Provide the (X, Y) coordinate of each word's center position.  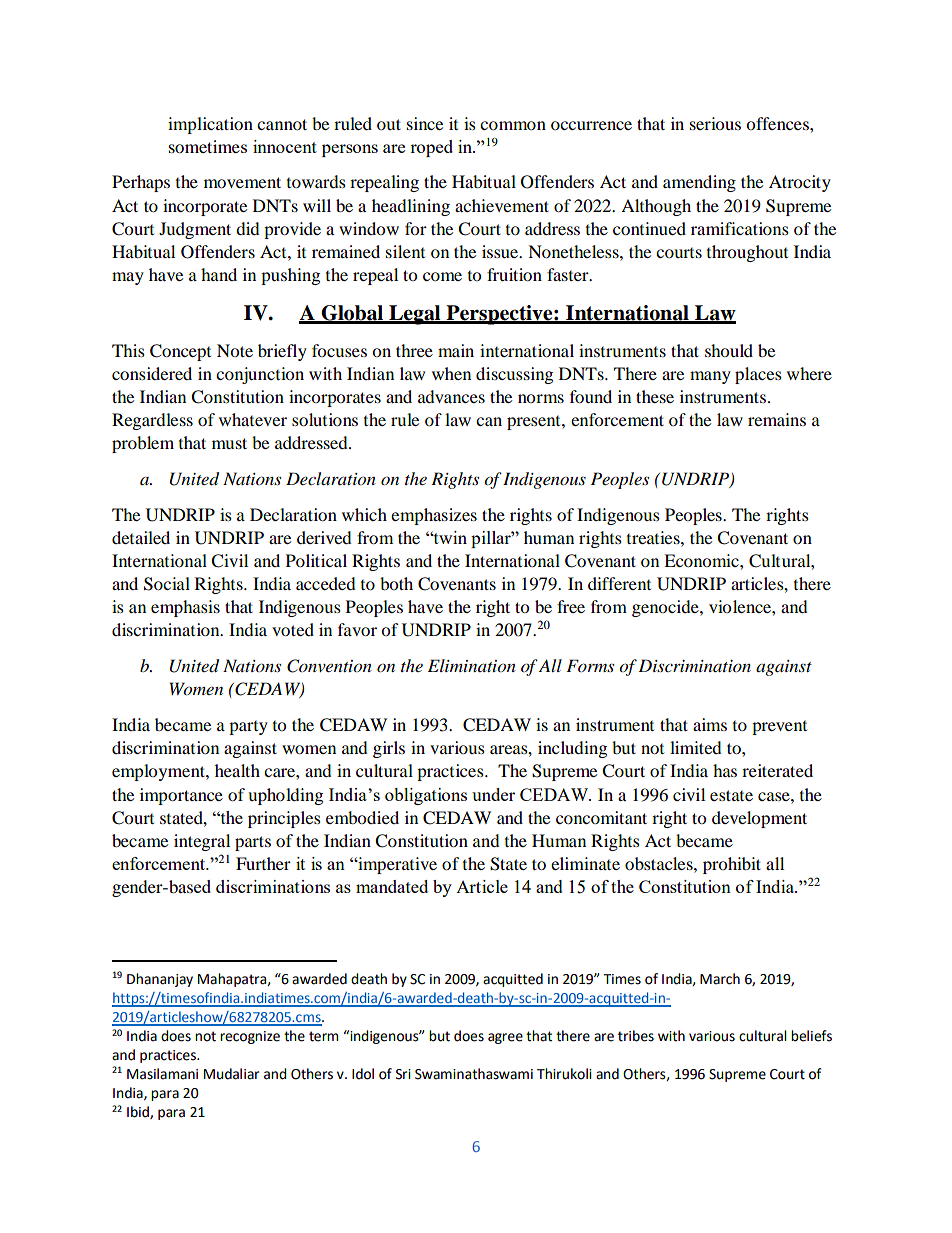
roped (431, 148)
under (493, 794)
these (655, 396)
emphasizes (434, 516)
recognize (250, 1037)
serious (715, 123)
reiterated (777, 770)
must (229, 443)
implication (210, 125)
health (237, 770)
